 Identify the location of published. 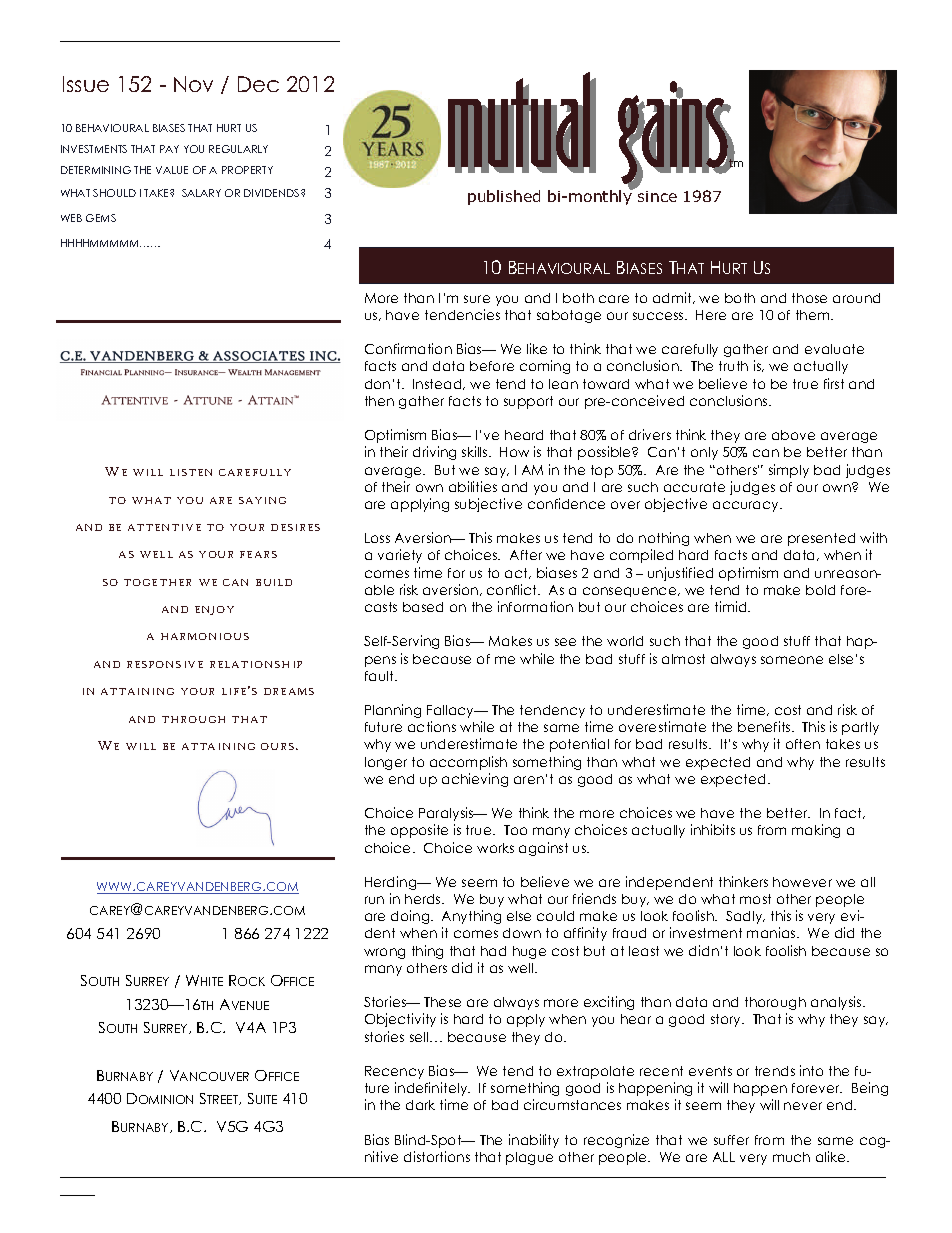
(504, 197).
